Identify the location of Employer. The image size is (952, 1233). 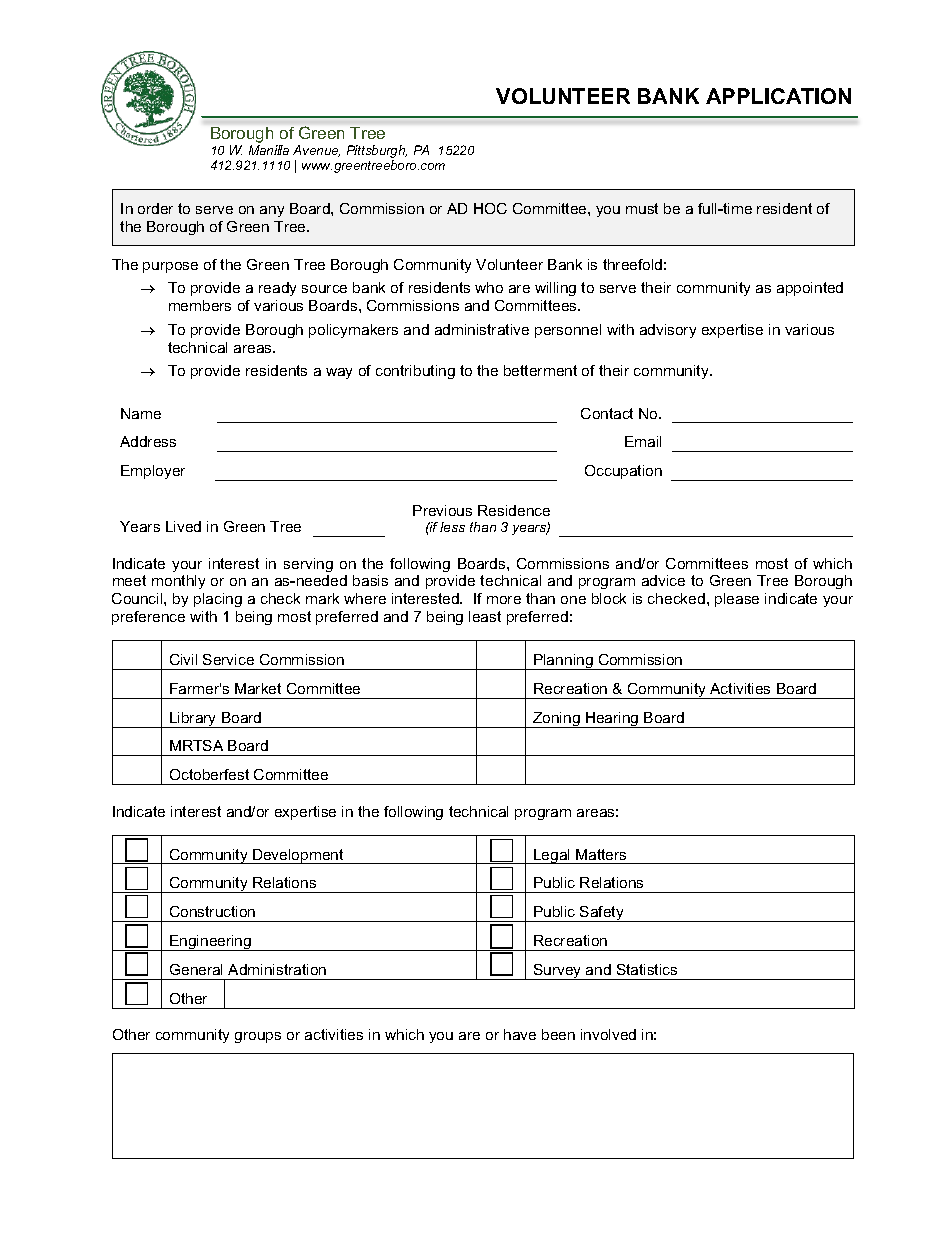
(153, 472).
